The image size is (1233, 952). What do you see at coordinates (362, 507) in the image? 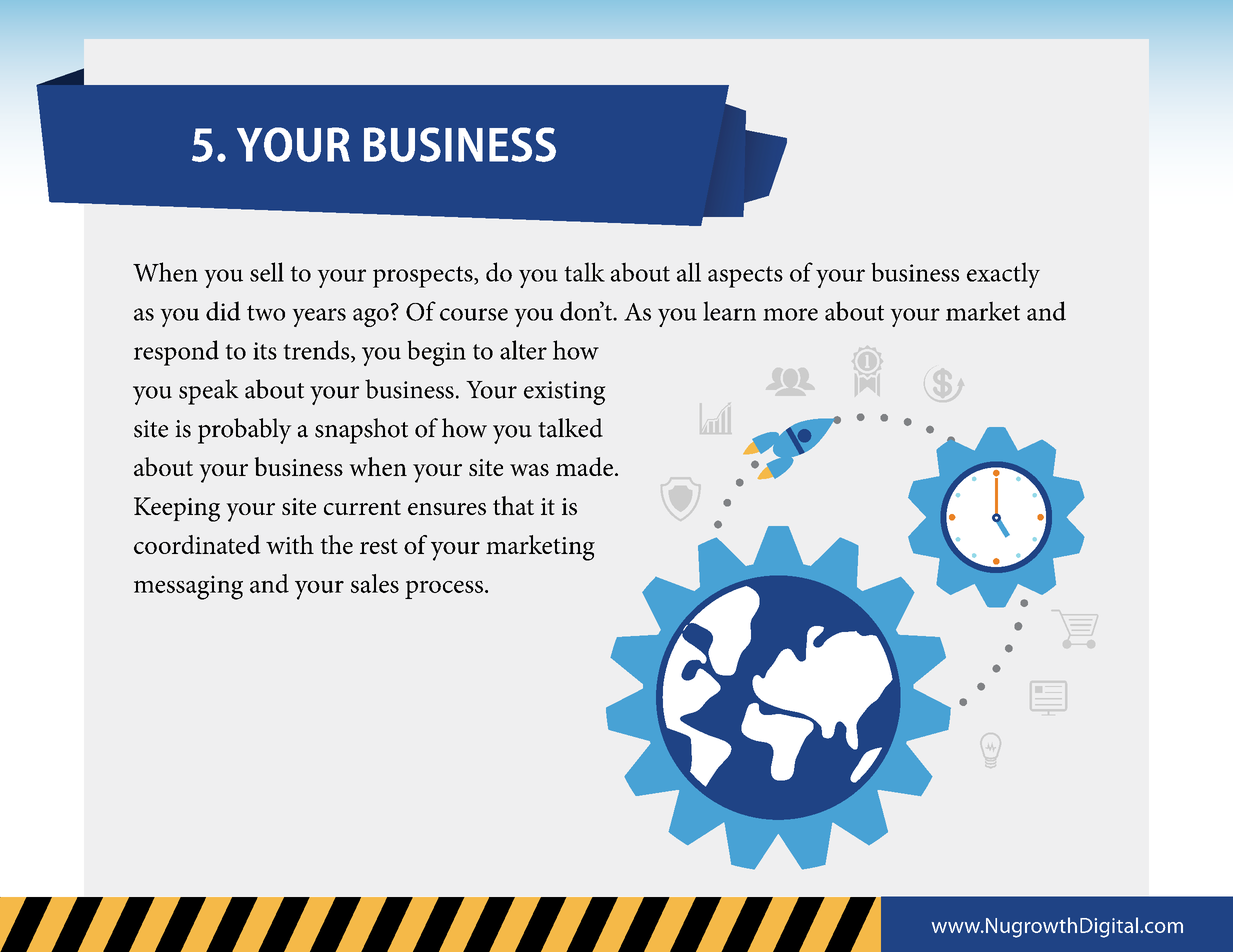
I see `current` at bounding box center [362, 507].
